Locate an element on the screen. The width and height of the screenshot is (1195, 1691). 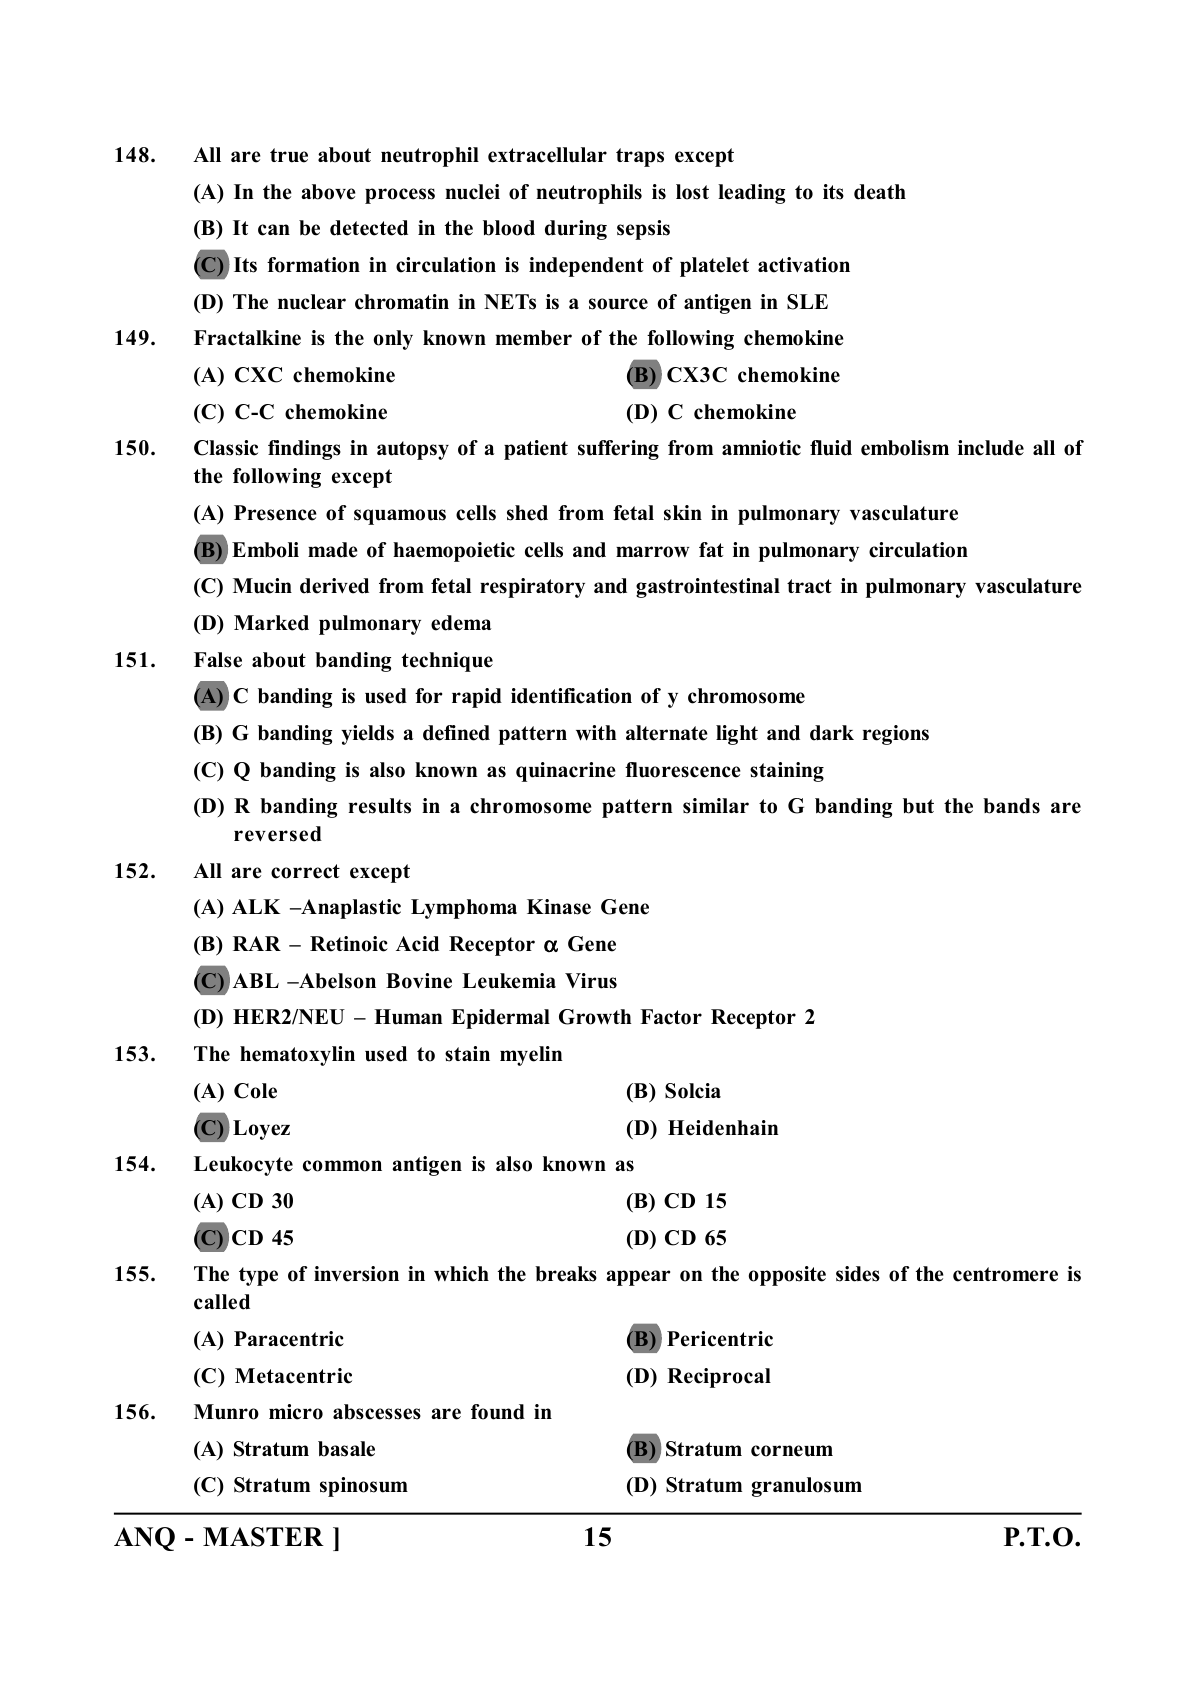
above is located at coordinates (328, 192).
